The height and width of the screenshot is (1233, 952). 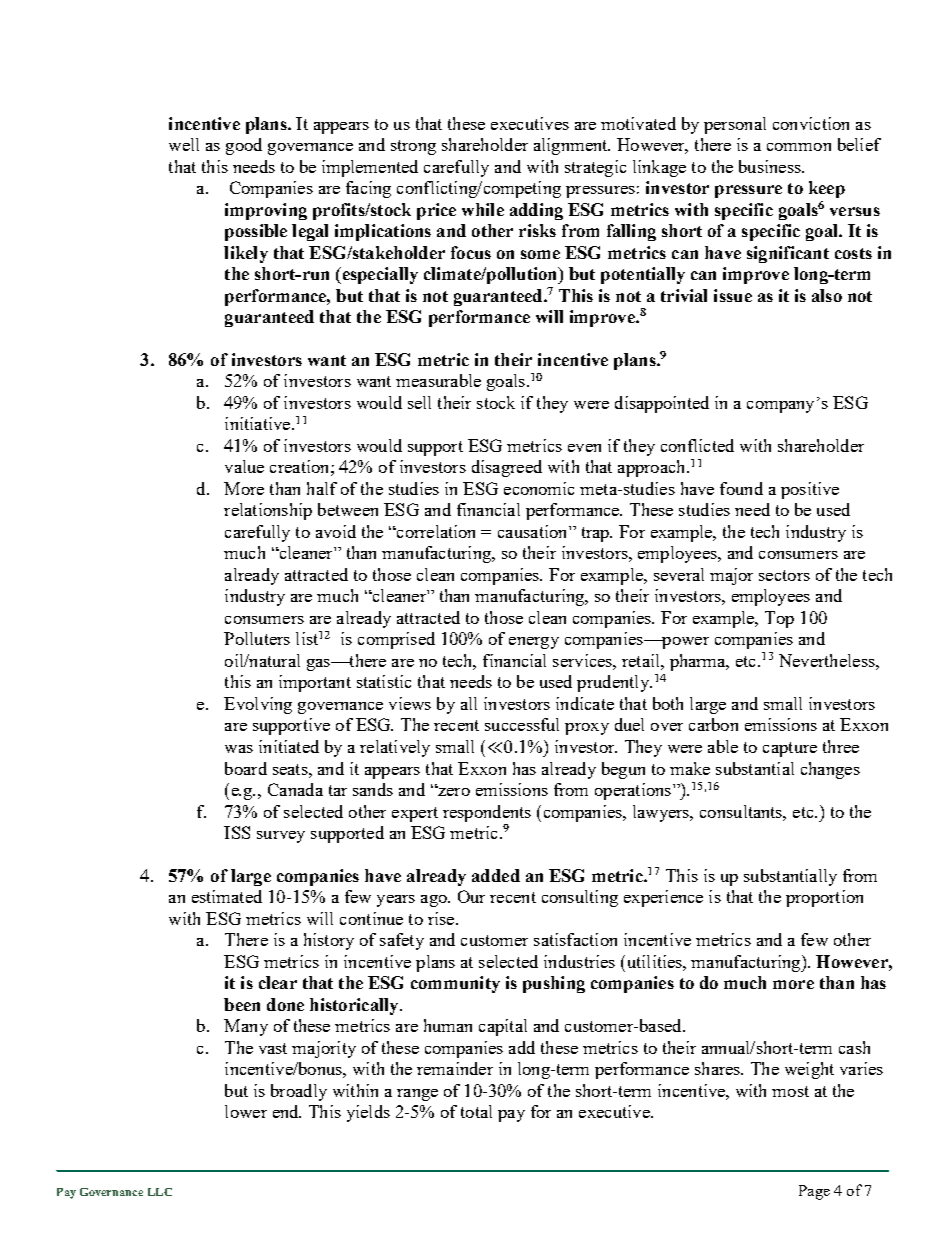 What do you see at coordinates (790, 749) in the screenshot?
I see `capture` at bounding box center [790, 749].
